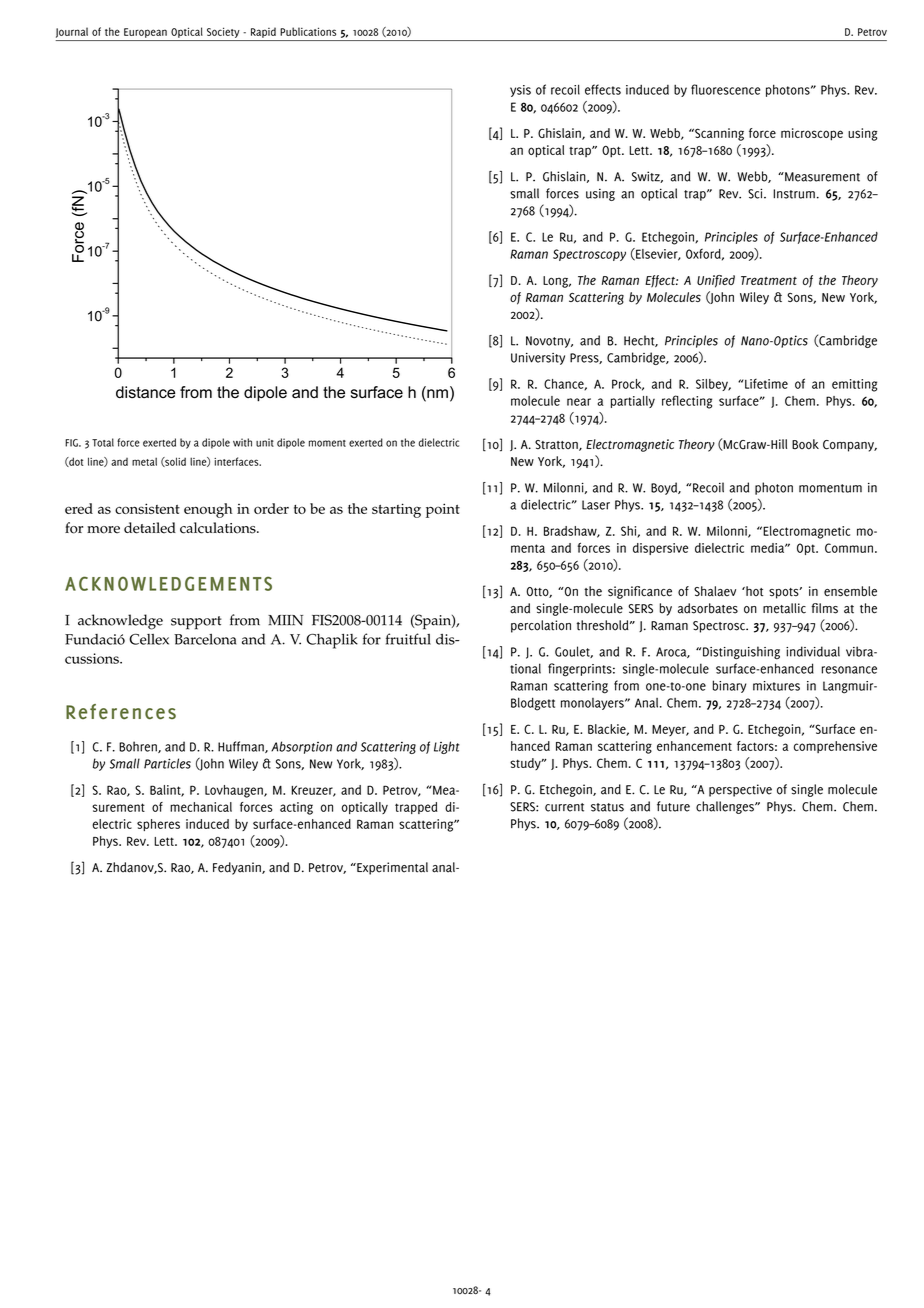 This screenshot has width=924, height=1308. What do you see at coordinates (103, 442) in the screenshot?
I see `Total` at bounding box center [103, 442].
